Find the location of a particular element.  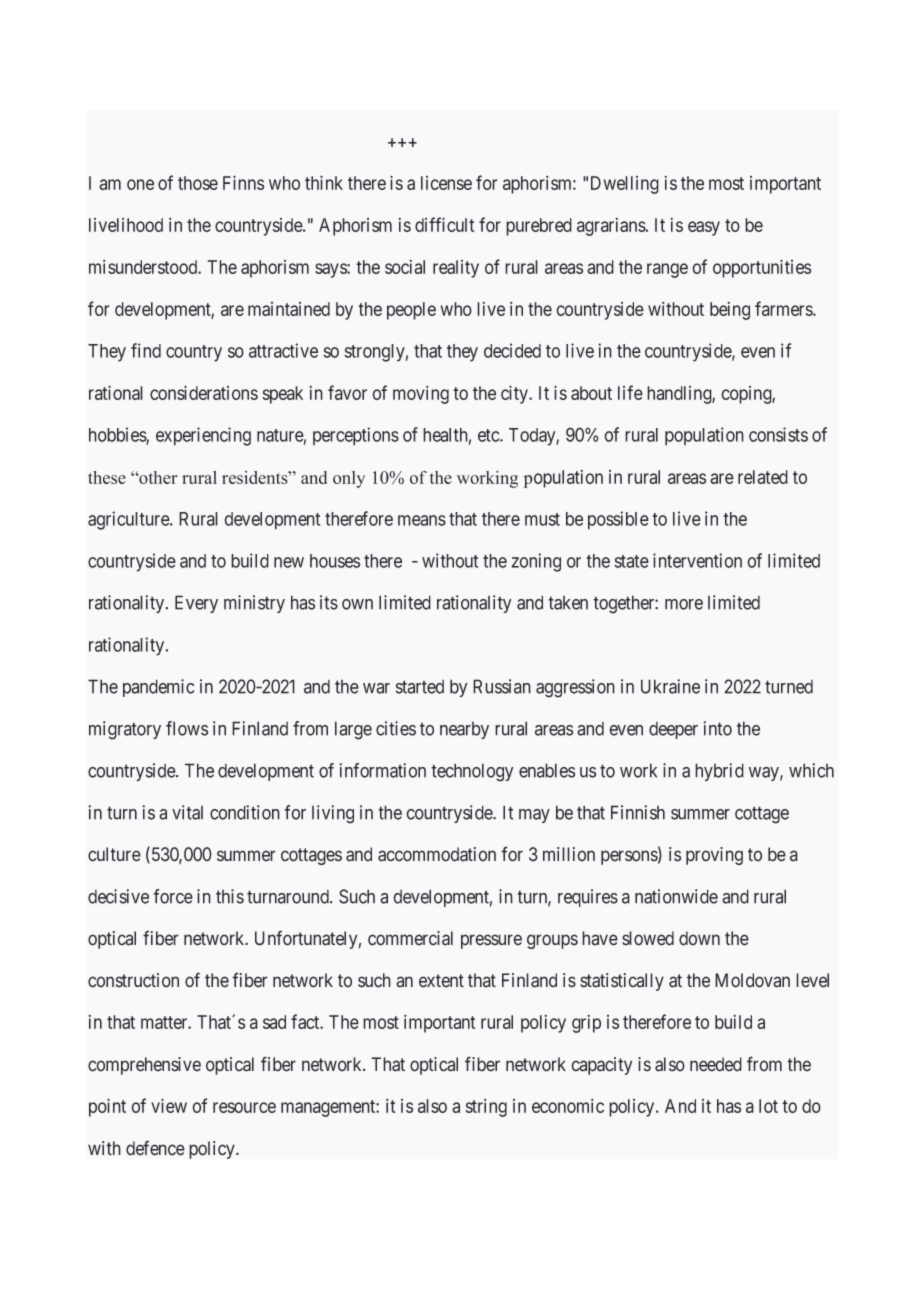

consists is located at coordinates (778, 434).
